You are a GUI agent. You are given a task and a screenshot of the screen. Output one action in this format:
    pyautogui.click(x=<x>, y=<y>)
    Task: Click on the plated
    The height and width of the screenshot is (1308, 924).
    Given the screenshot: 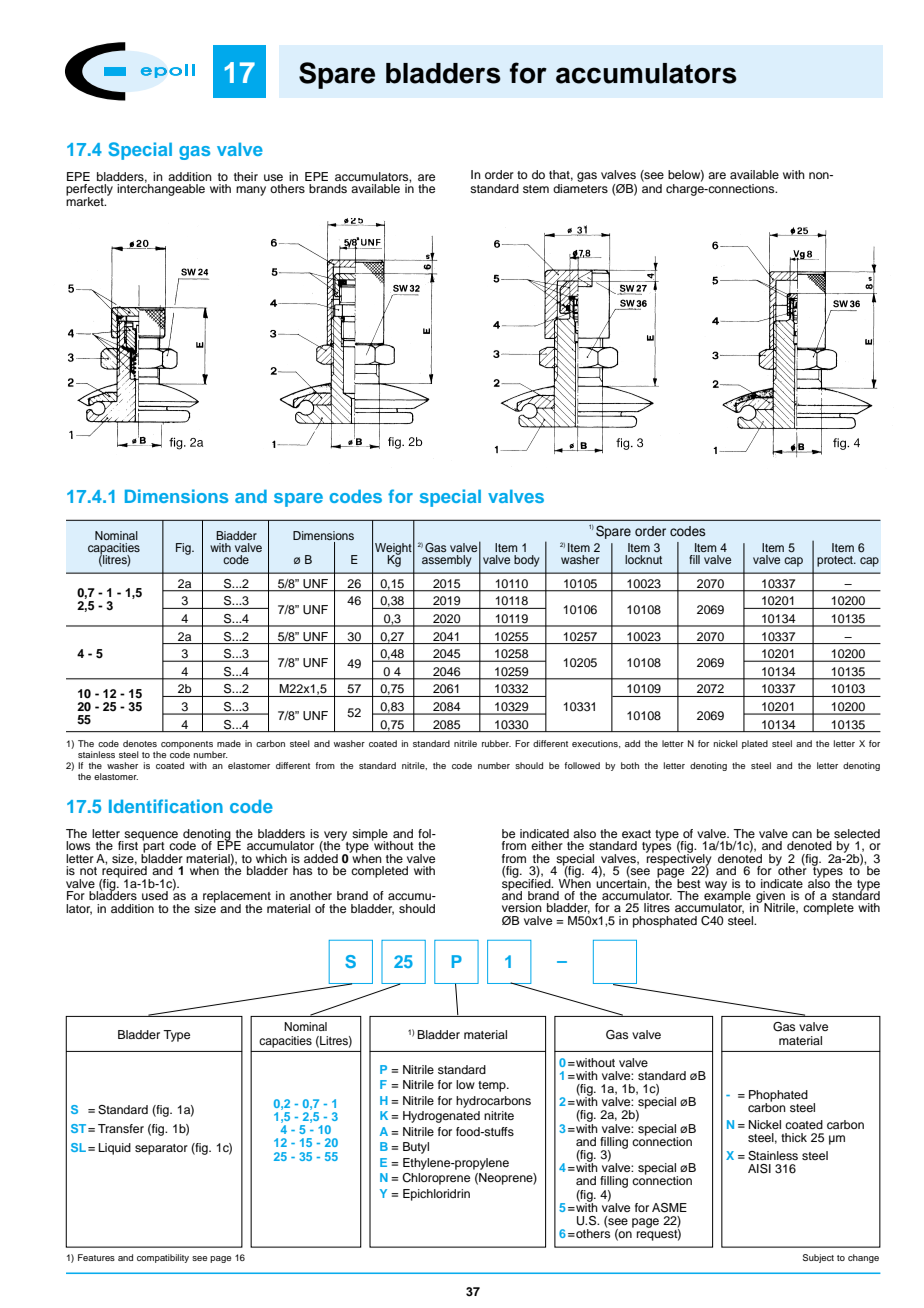 What is the action you would take?
    pyautogui.click(x=755, y=744)
